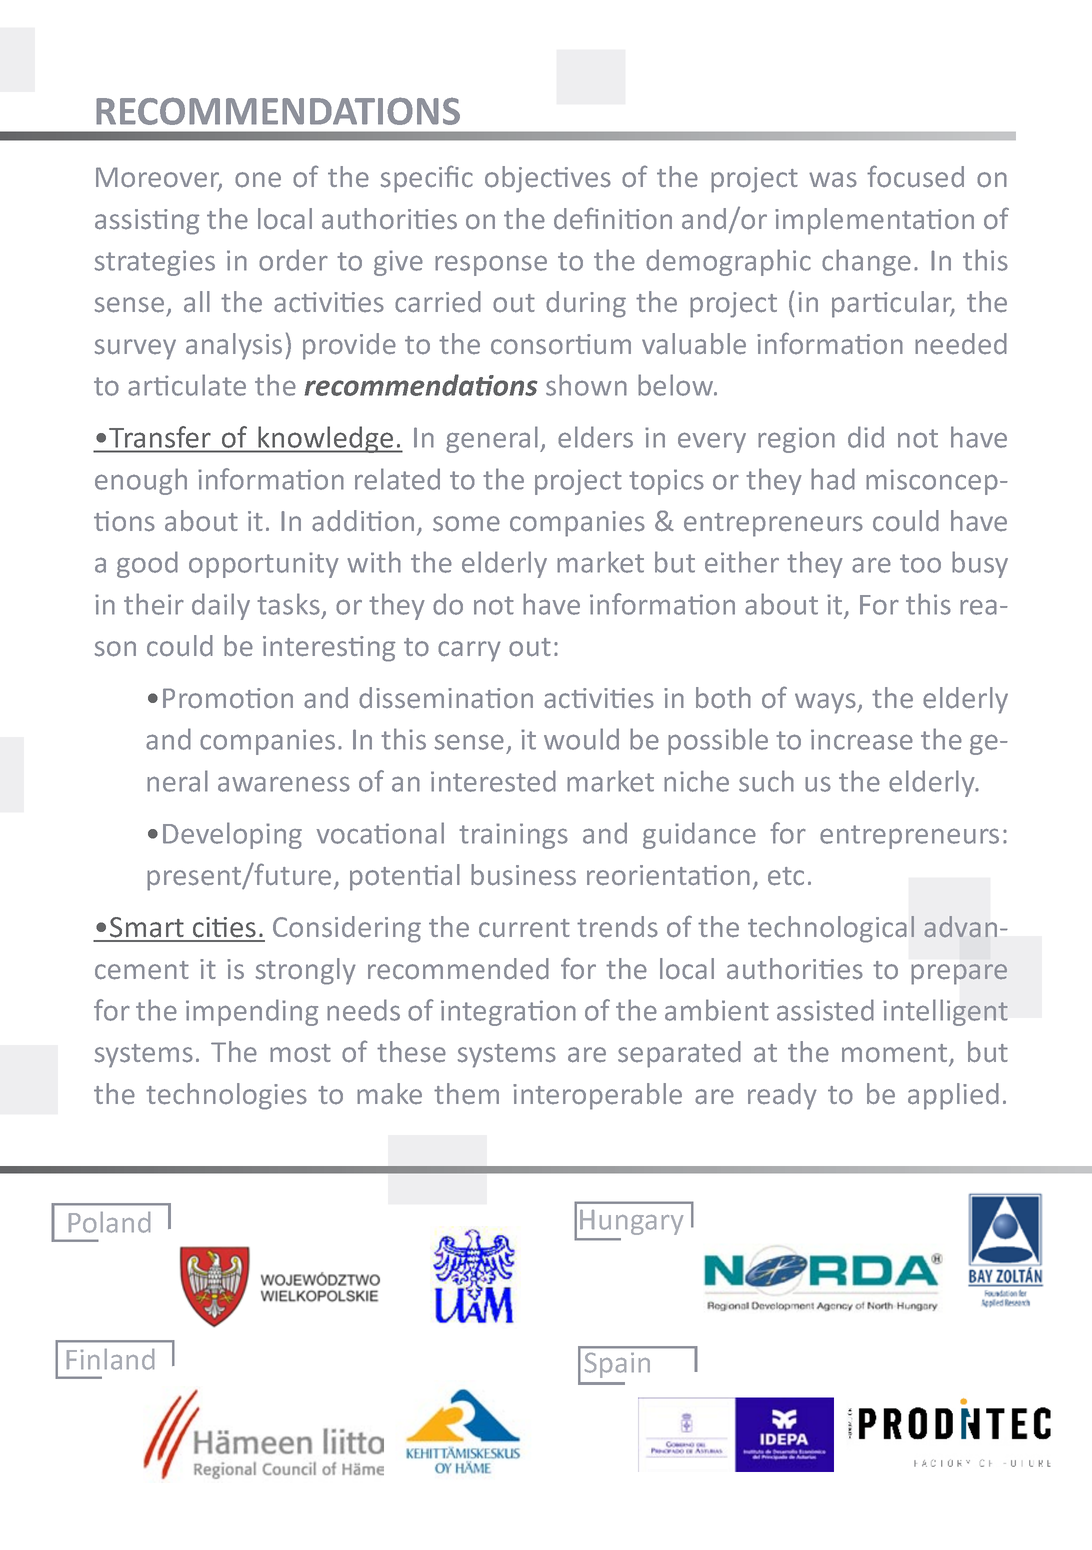 The height and width of the page is (1550, 1092). Describe the element at coordinates (548, 179) in the page. I see `objectives` at that location.
